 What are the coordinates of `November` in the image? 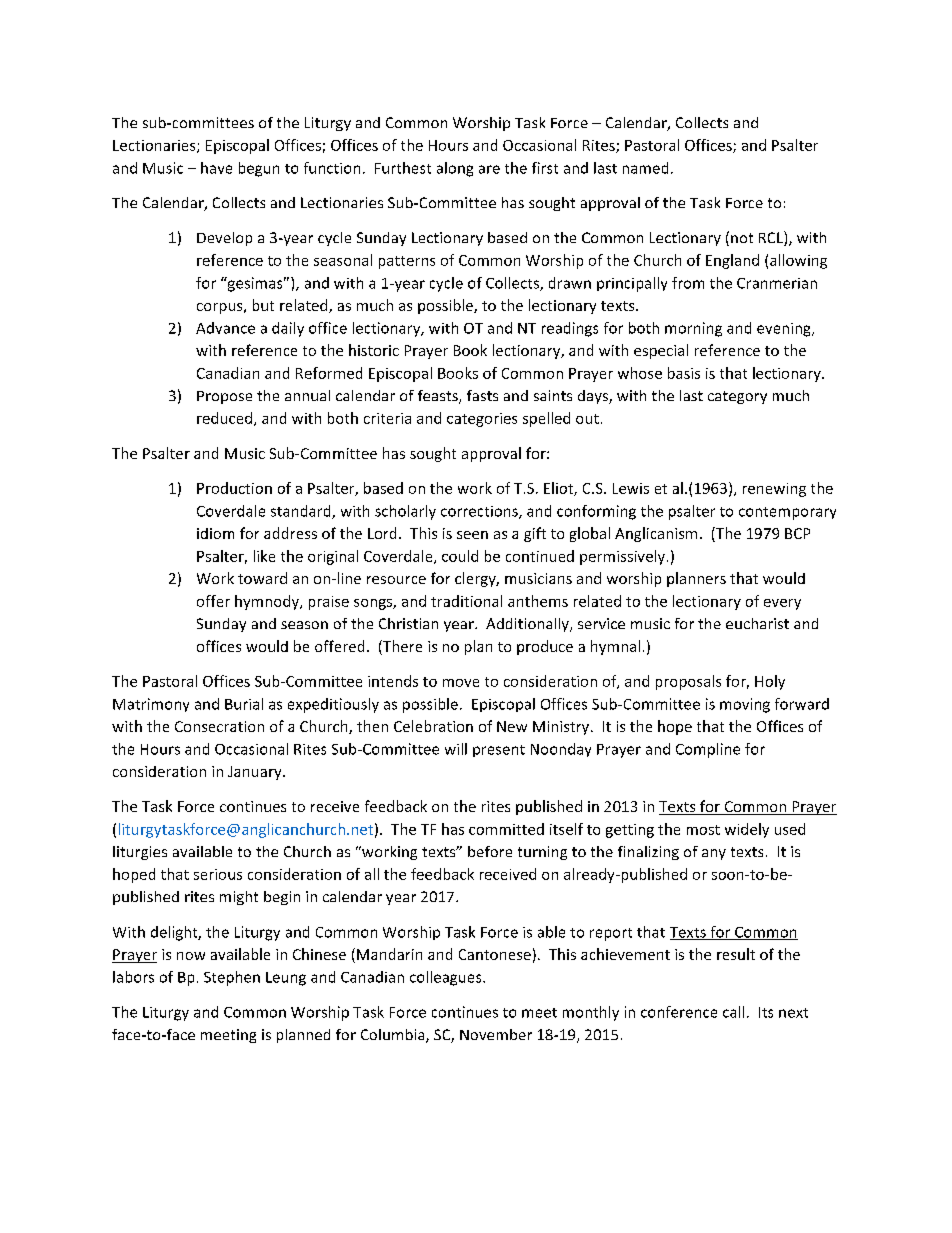 It's located at (496, 1034).
